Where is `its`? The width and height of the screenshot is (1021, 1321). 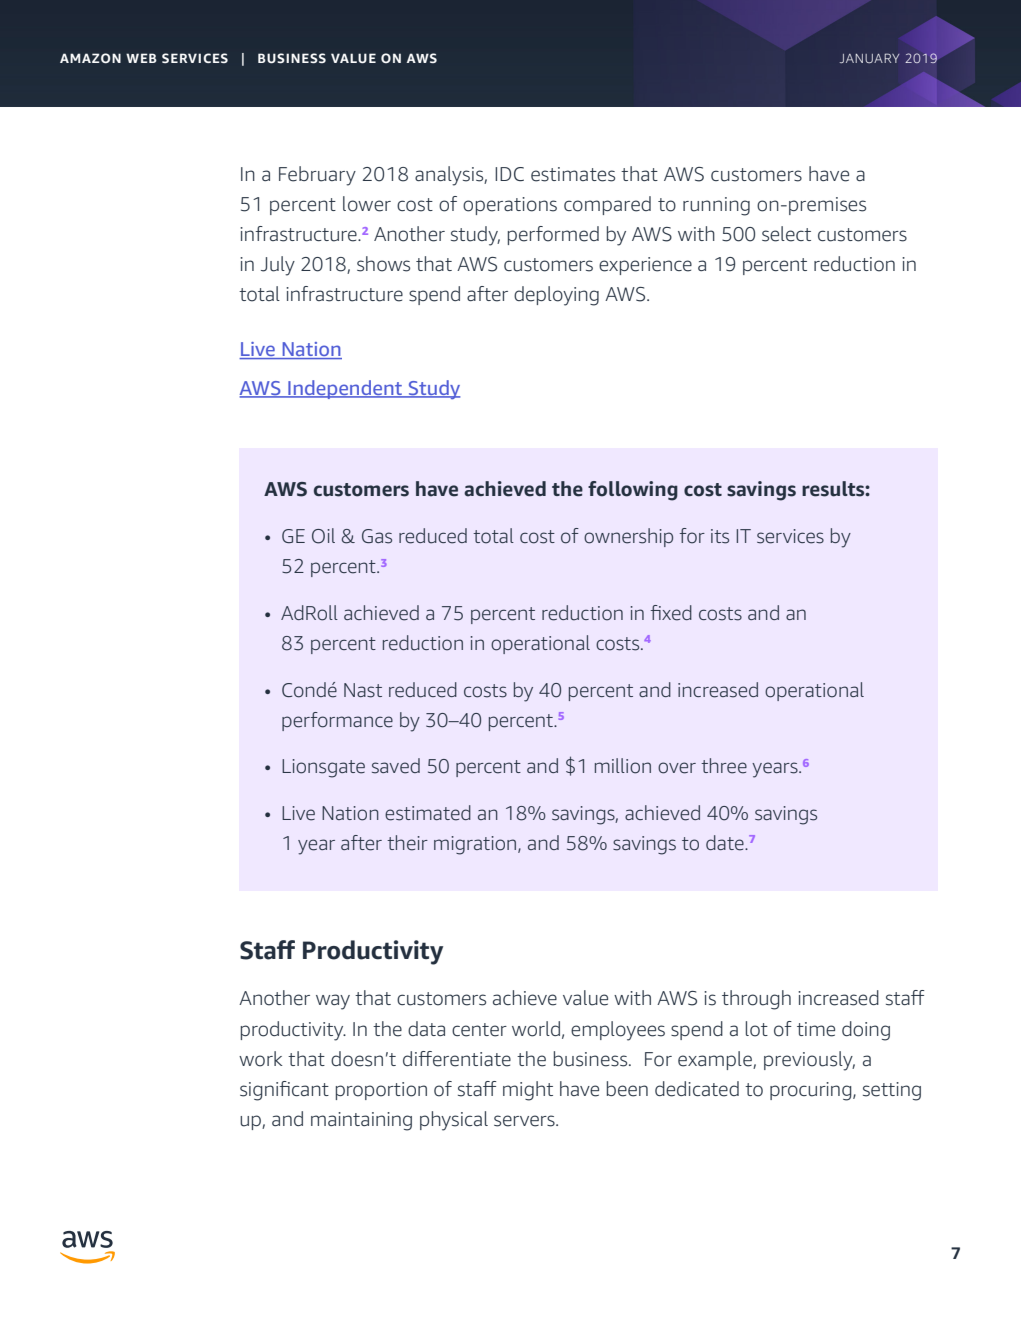 its is located at coordinates (720, 536).
